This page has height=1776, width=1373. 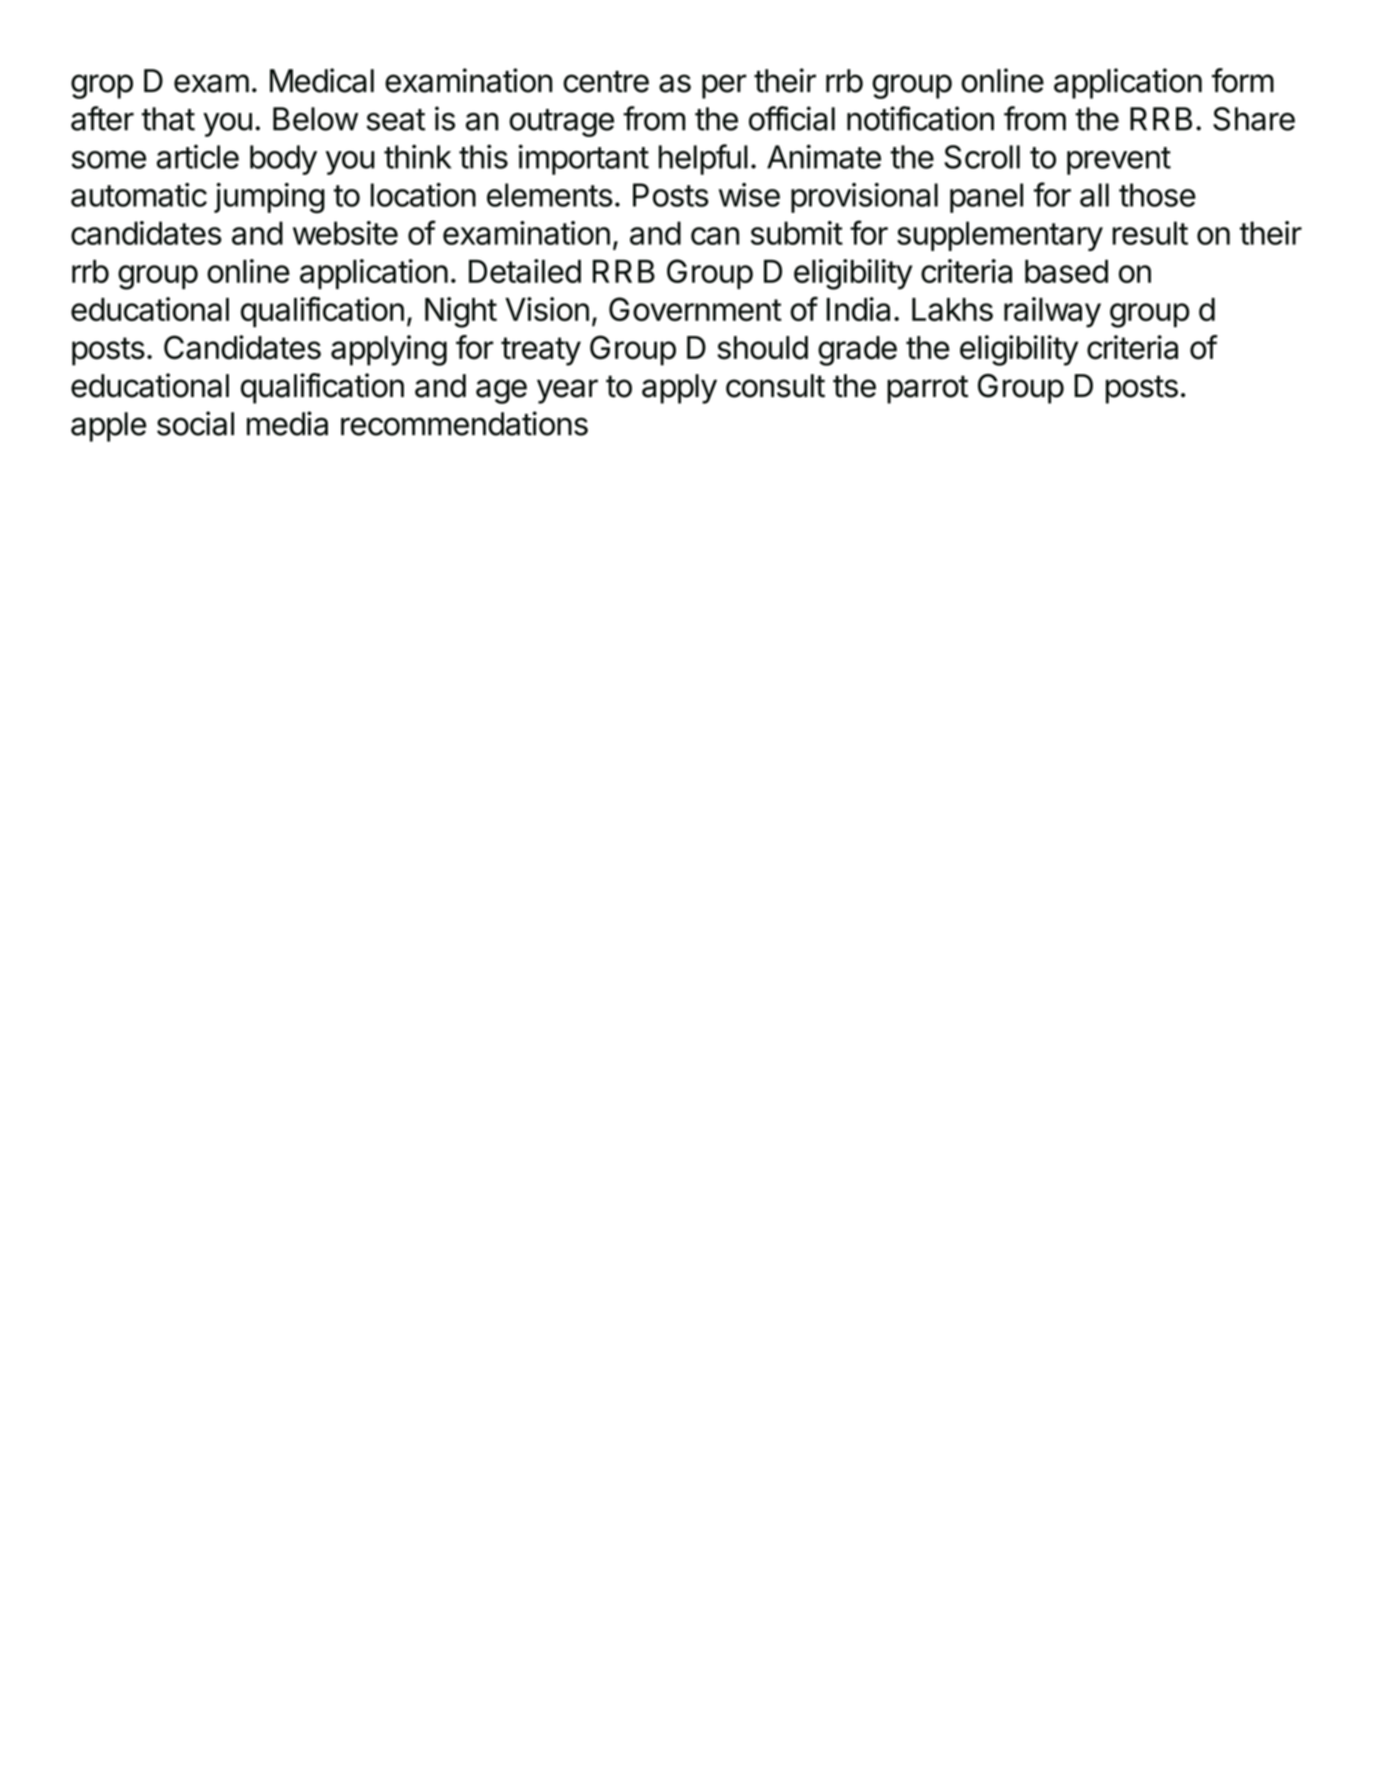 What do you see at coordinates (322, 80) in the page?
I see `Medical` at bounding box center [322, 80].
